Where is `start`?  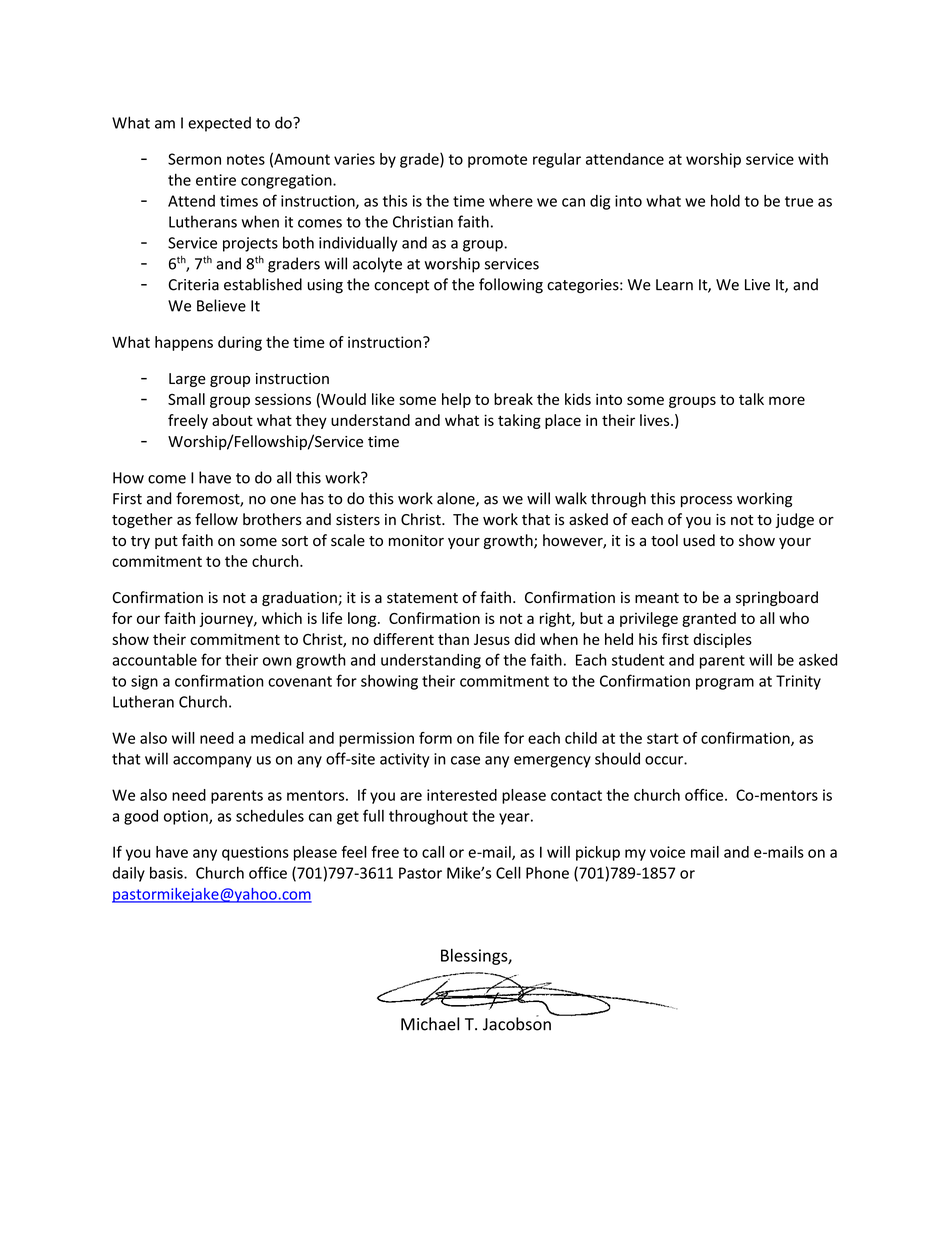
start is located at coordinates (663, 738).
